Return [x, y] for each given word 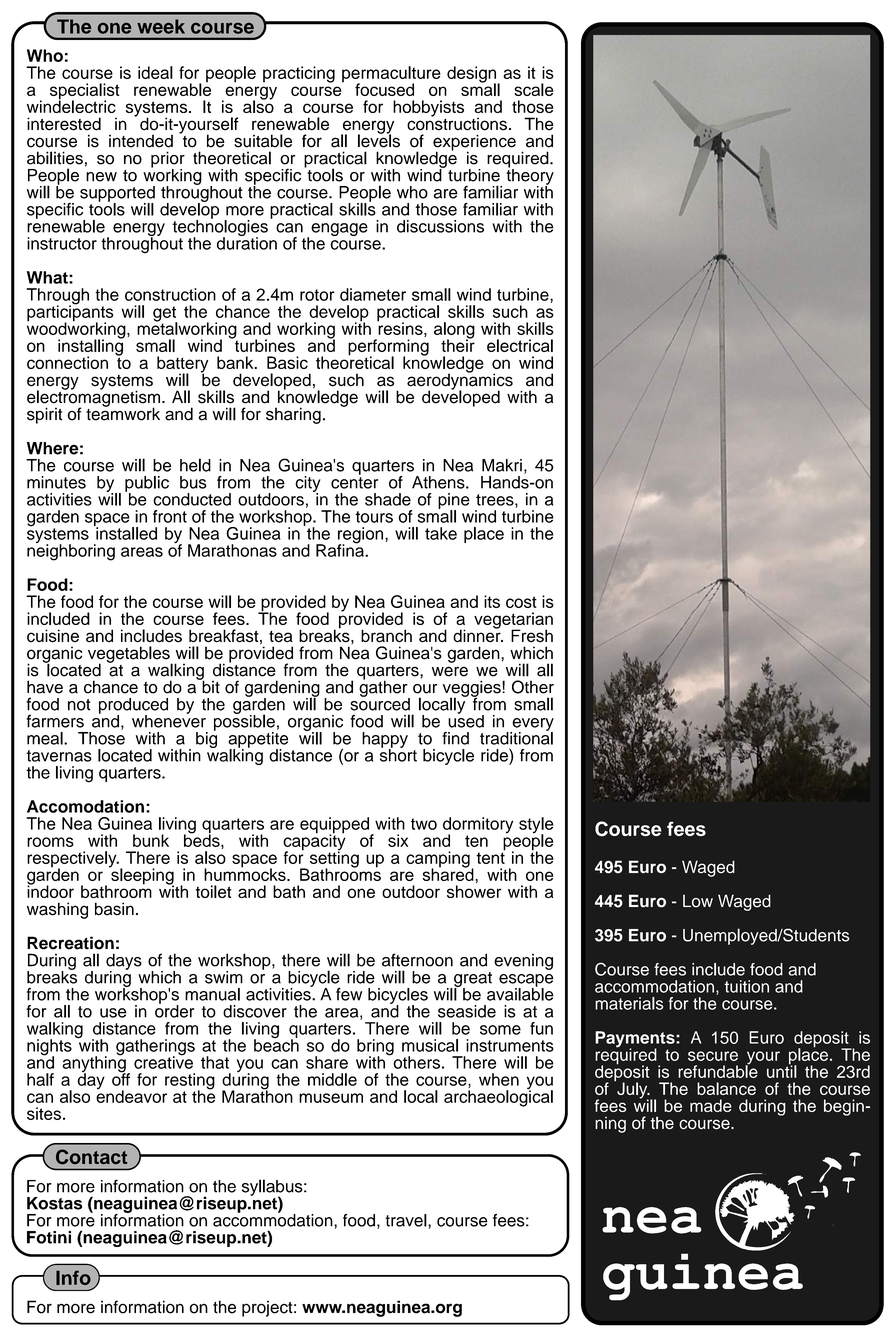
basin [114, 909]
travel [406, 1220]
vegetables [130, 655]
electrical [520, 345]
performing [388, 348]
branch [386, 636]
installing [91, 347]
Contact [91, 1157]
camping [439, 860]
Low [698, 901]
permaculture [391, 75]
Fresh [532, 636]
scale [534, 89]
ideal [155, 72]
